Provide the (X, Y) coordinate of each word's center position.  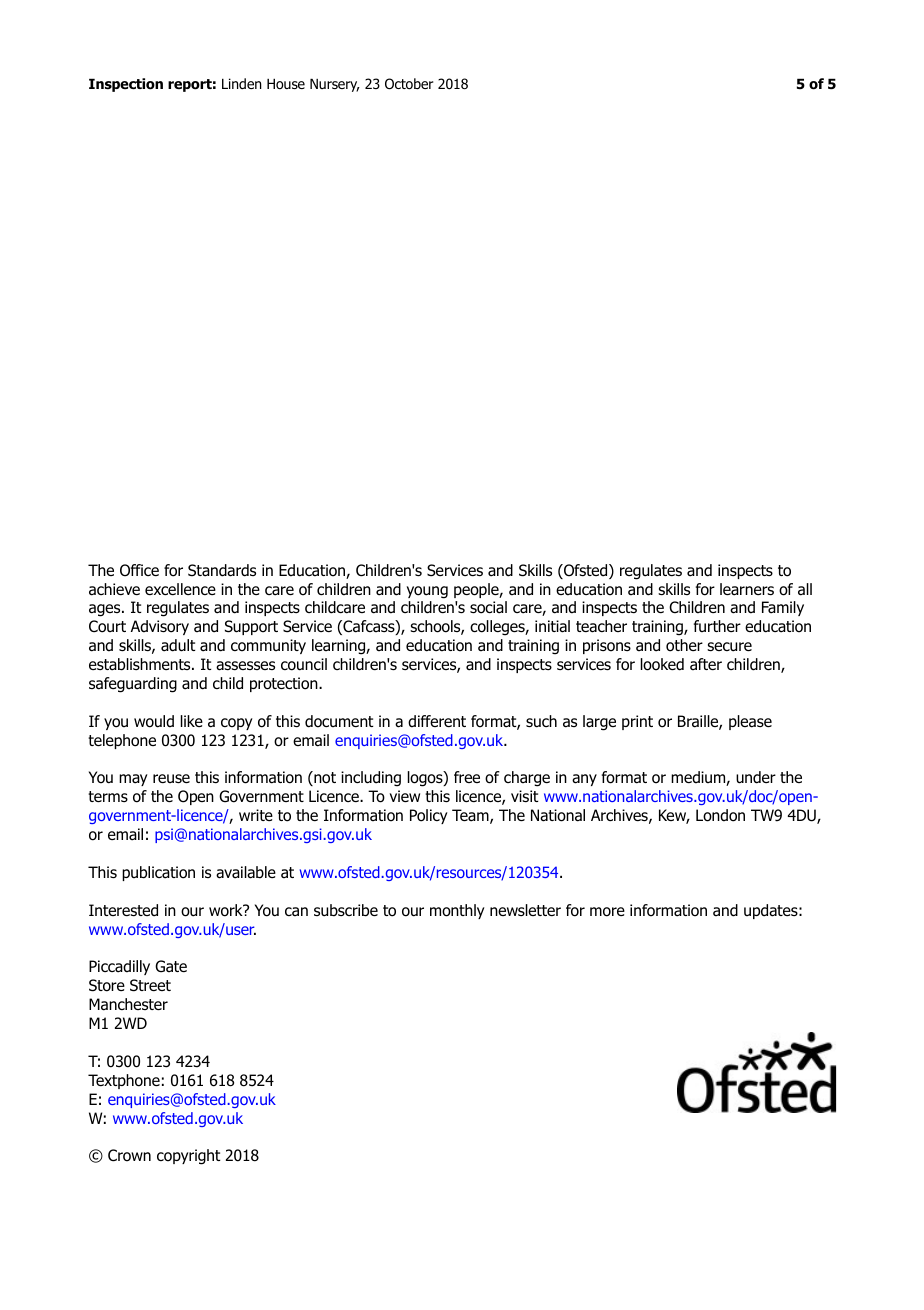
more (607, 912)
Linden (242, 83)
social (488, 607)
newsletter (525, 910)
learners (747, 589)
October (409, 84)
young (427, 592)
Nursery (335, 85)
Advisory (160, 627)
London (720, 815)
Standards (222, 570)
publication (158, 873)
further (717, 626)
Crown (129, 1155)
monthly (457, 911)
